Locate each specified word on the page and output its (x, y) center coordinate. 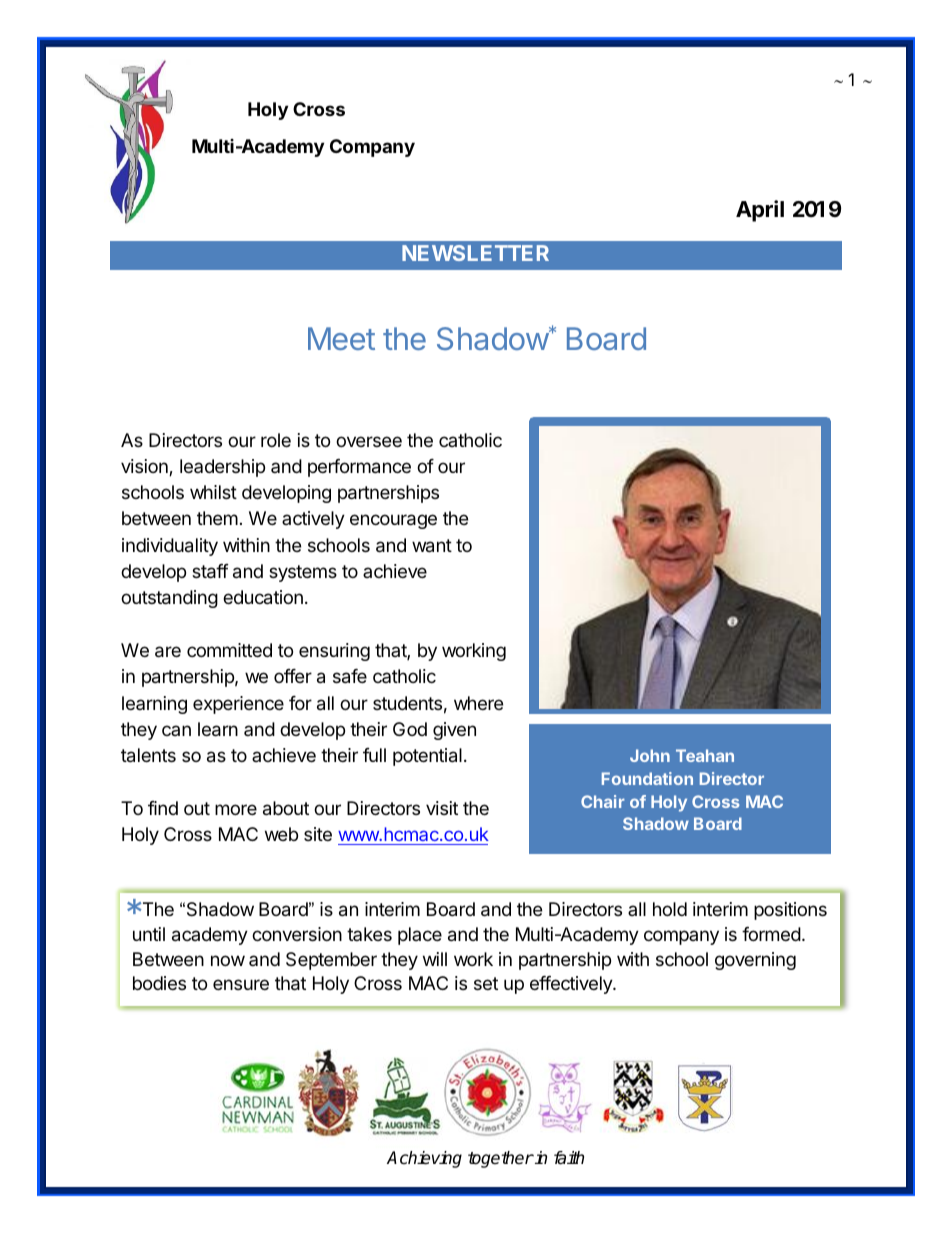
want (432, 546)
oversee (369, 441)
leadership (222, 468)
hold (670, 909)
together (501, 1159)
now (228, 960)
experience (238, 705)
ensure (241, 984)
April (760, 211)
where (478, 703)
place (420, 936)
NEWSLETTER (475, 253)
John (650, 755)
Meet (341, 338)
